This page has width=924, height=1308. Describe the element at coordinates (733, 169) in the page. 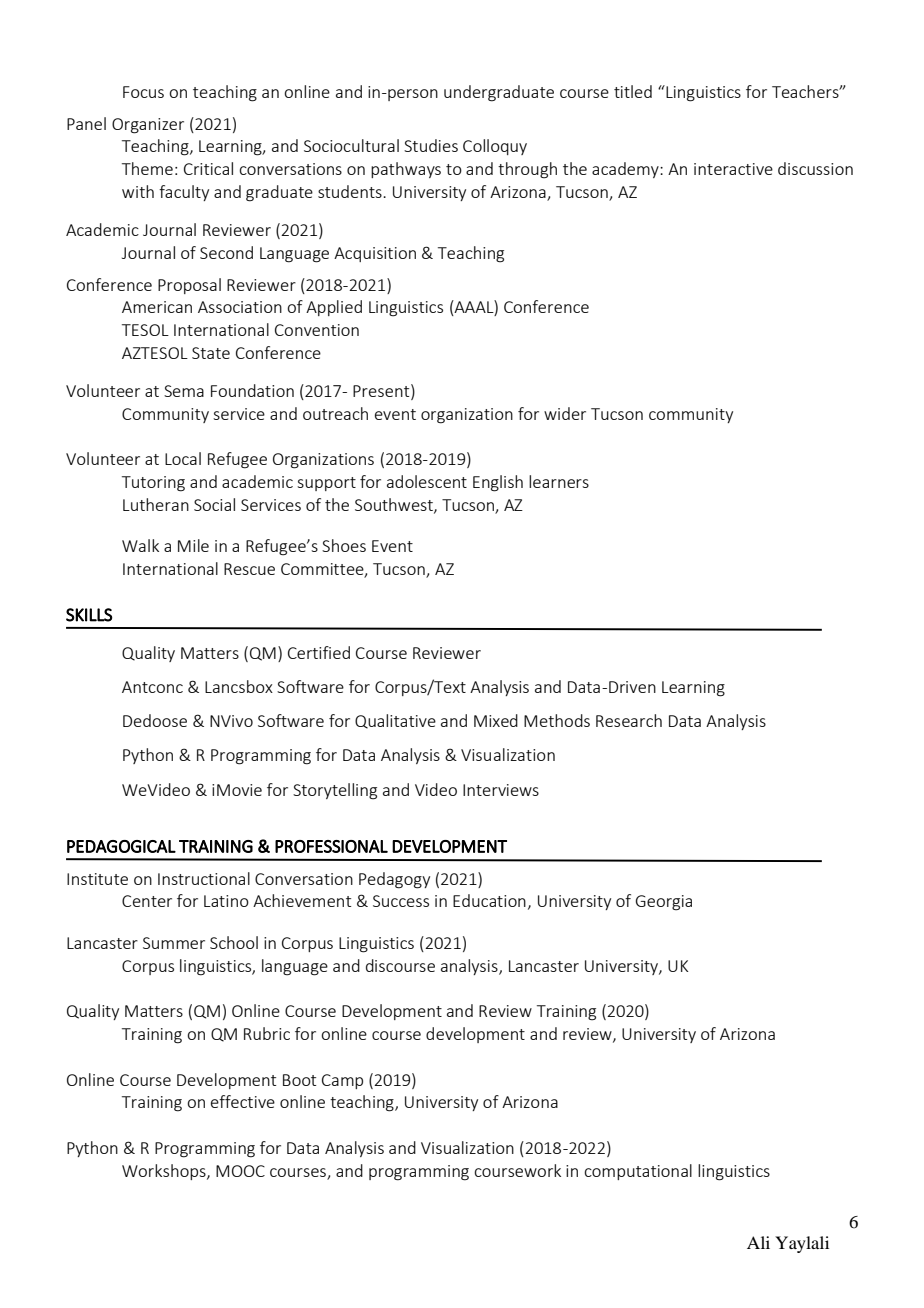

I see `interactive` at that location.
